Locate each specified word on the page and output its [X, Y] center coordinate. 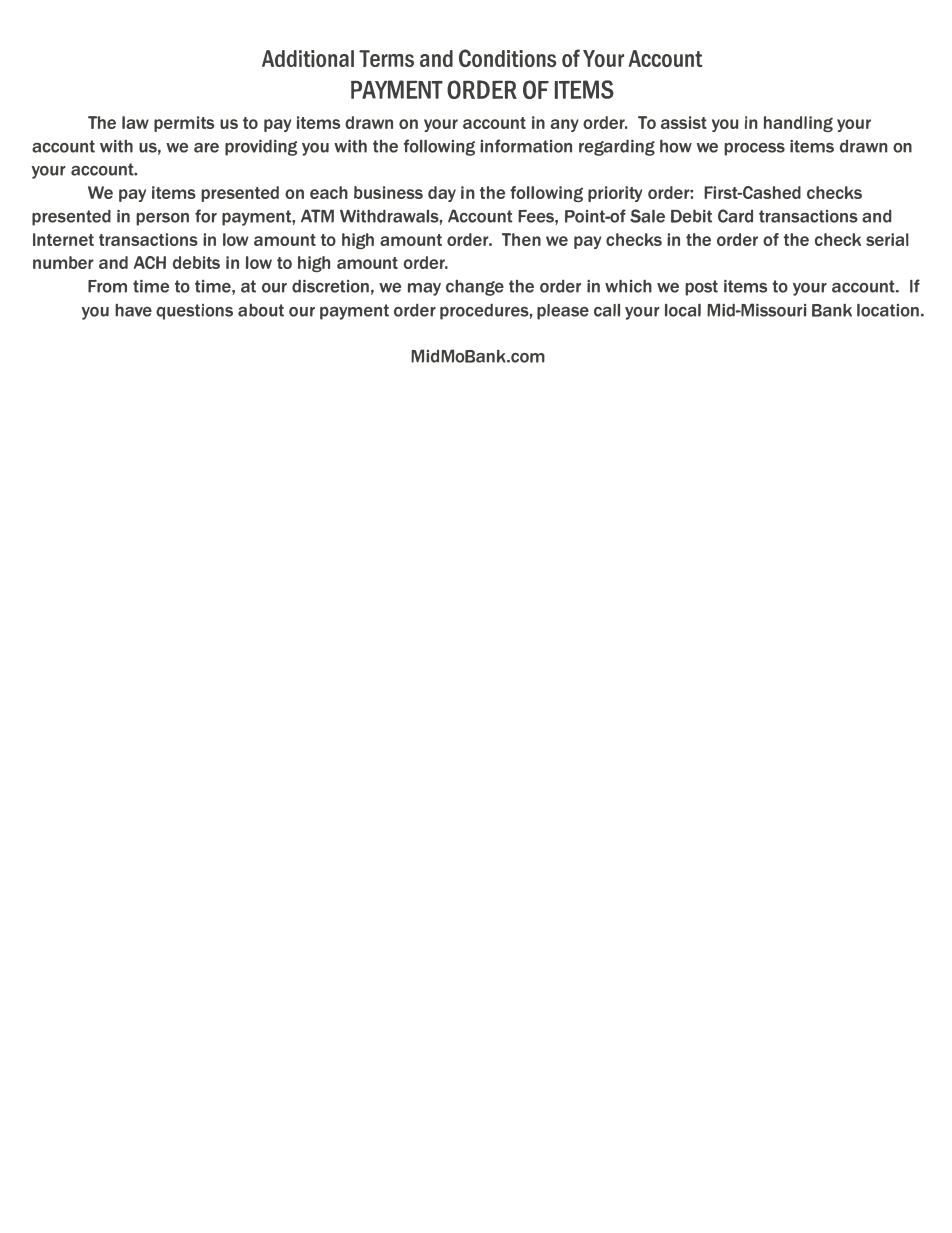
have [133, 310]
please [563, 312]
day [442, 194]
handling [798, 124]
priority [615, 194]
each [329, 192]
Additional [308, 58]
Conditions [507, 58]
